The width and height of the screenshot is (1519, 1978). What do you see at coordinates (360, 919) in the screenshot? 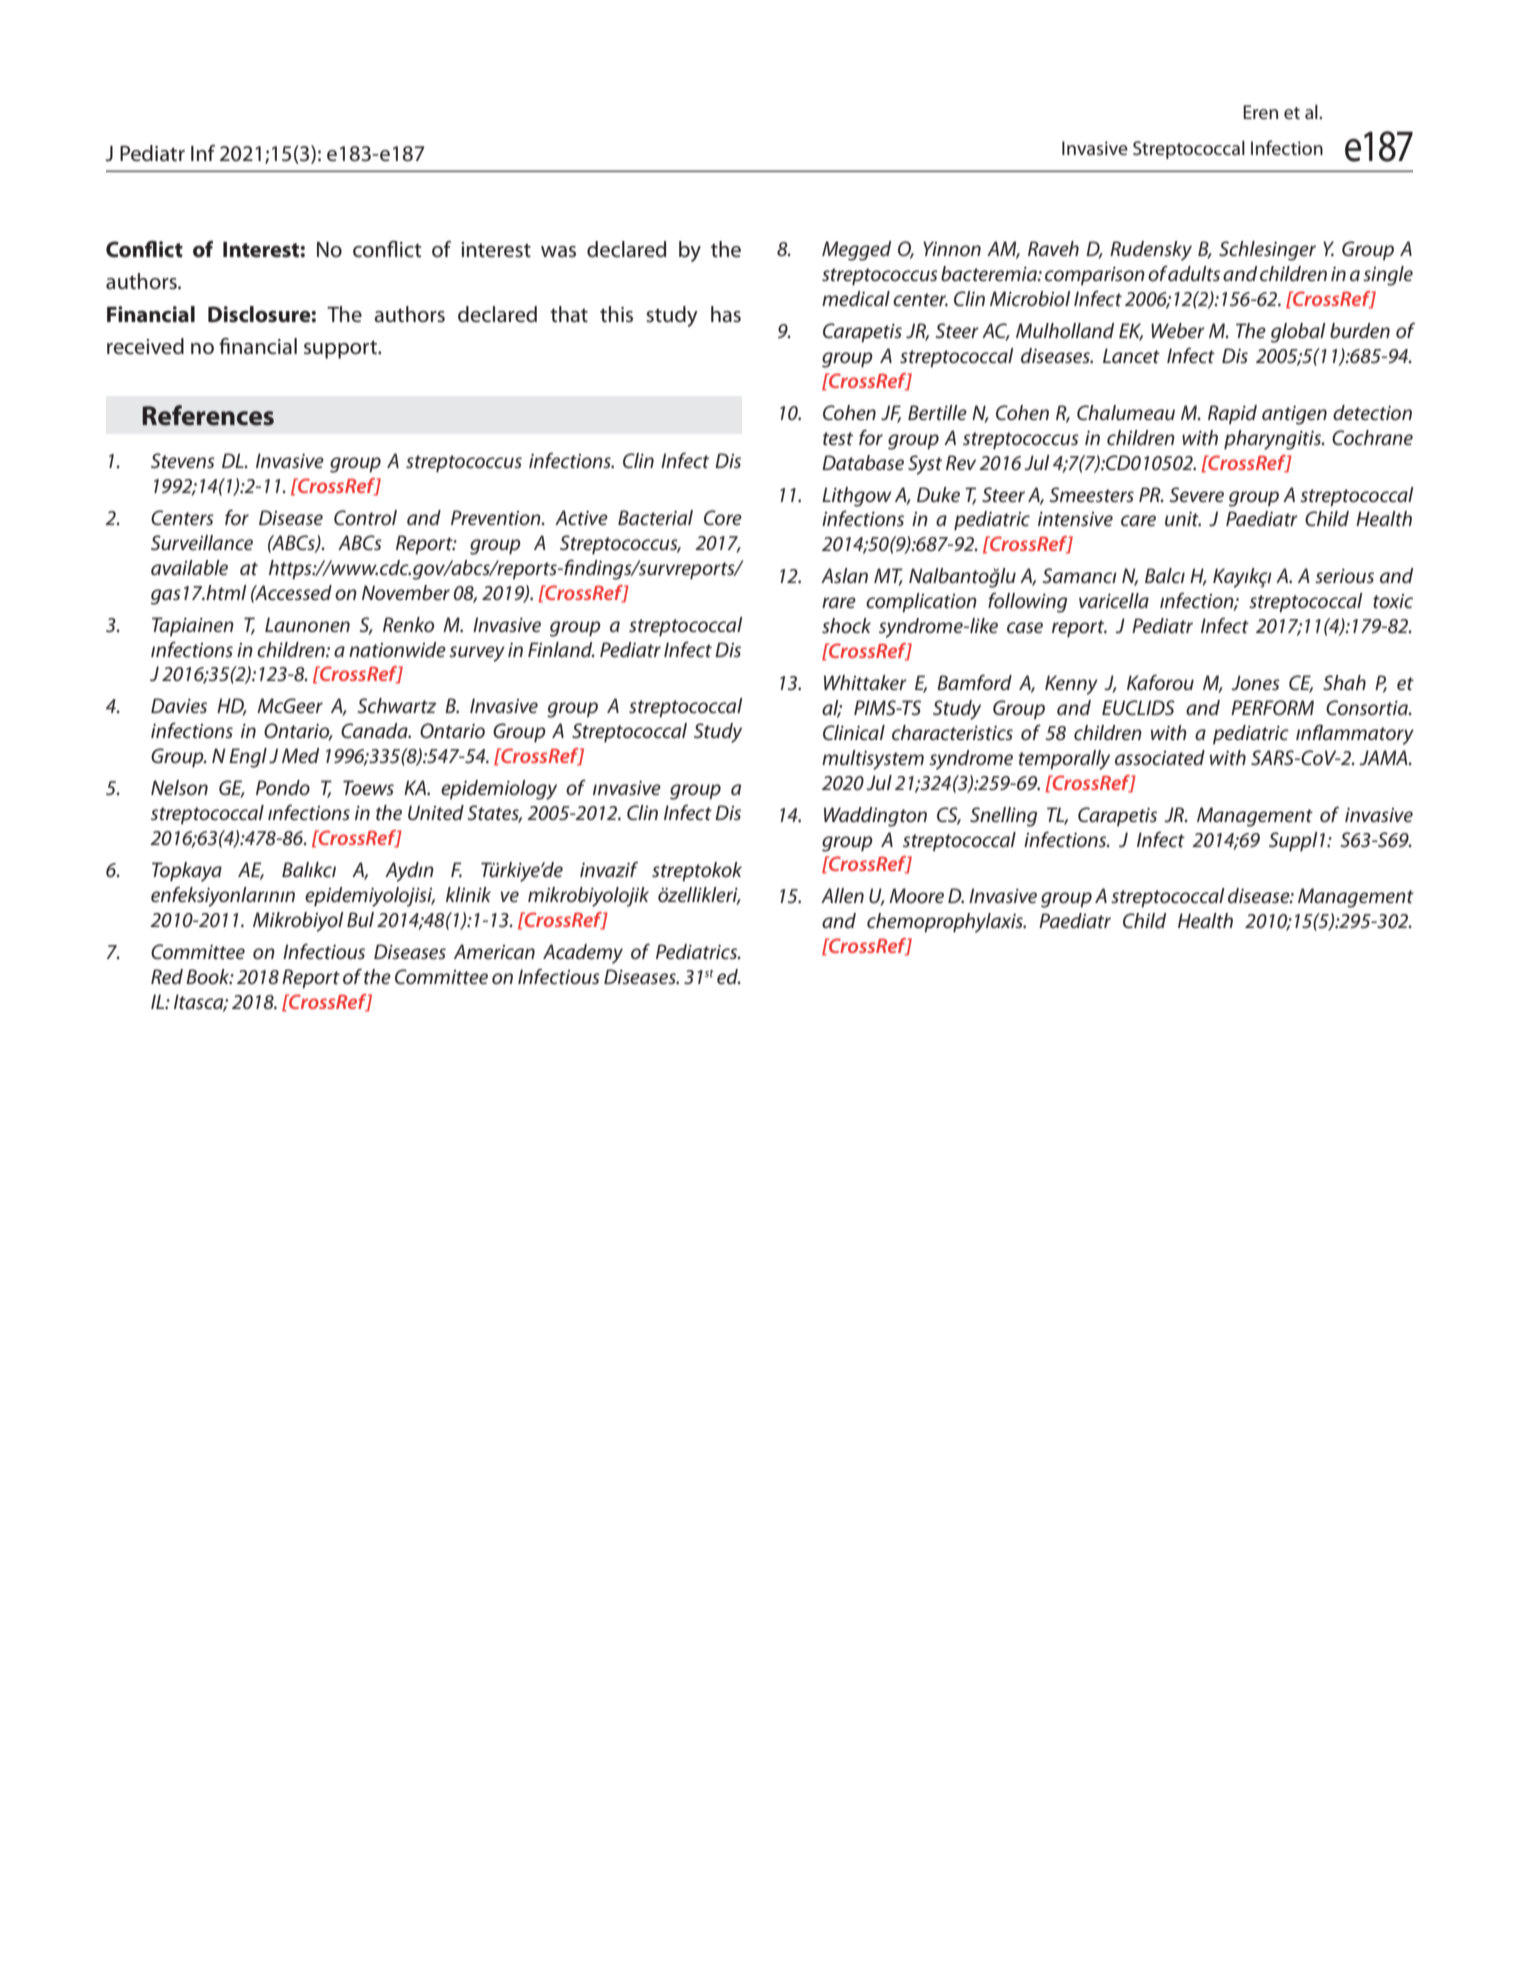
I see `Bul` at bounding box center [360, 919].
